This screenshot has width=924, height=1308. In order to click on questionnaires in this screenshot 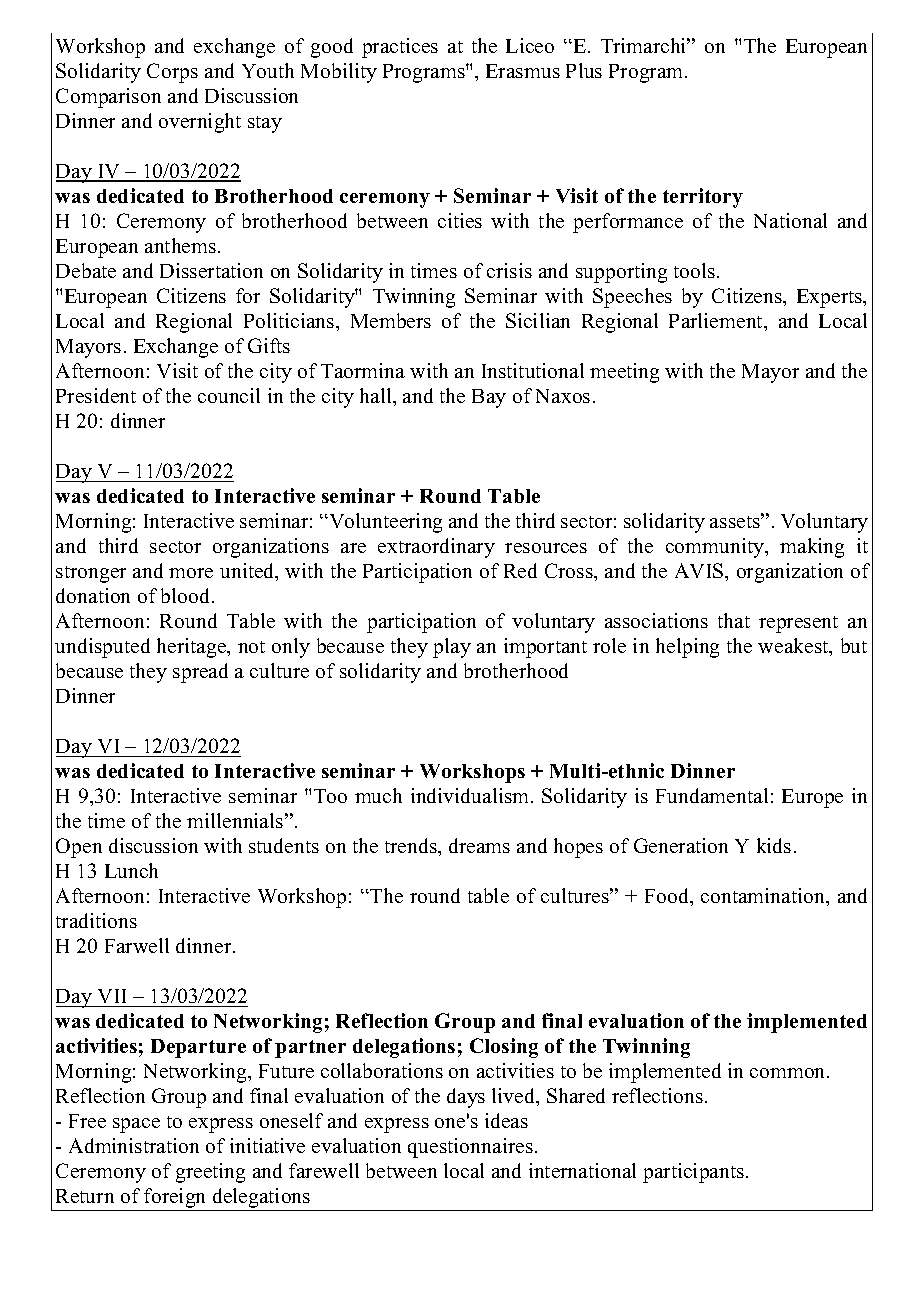, I will do `click(470, 1148)`.
